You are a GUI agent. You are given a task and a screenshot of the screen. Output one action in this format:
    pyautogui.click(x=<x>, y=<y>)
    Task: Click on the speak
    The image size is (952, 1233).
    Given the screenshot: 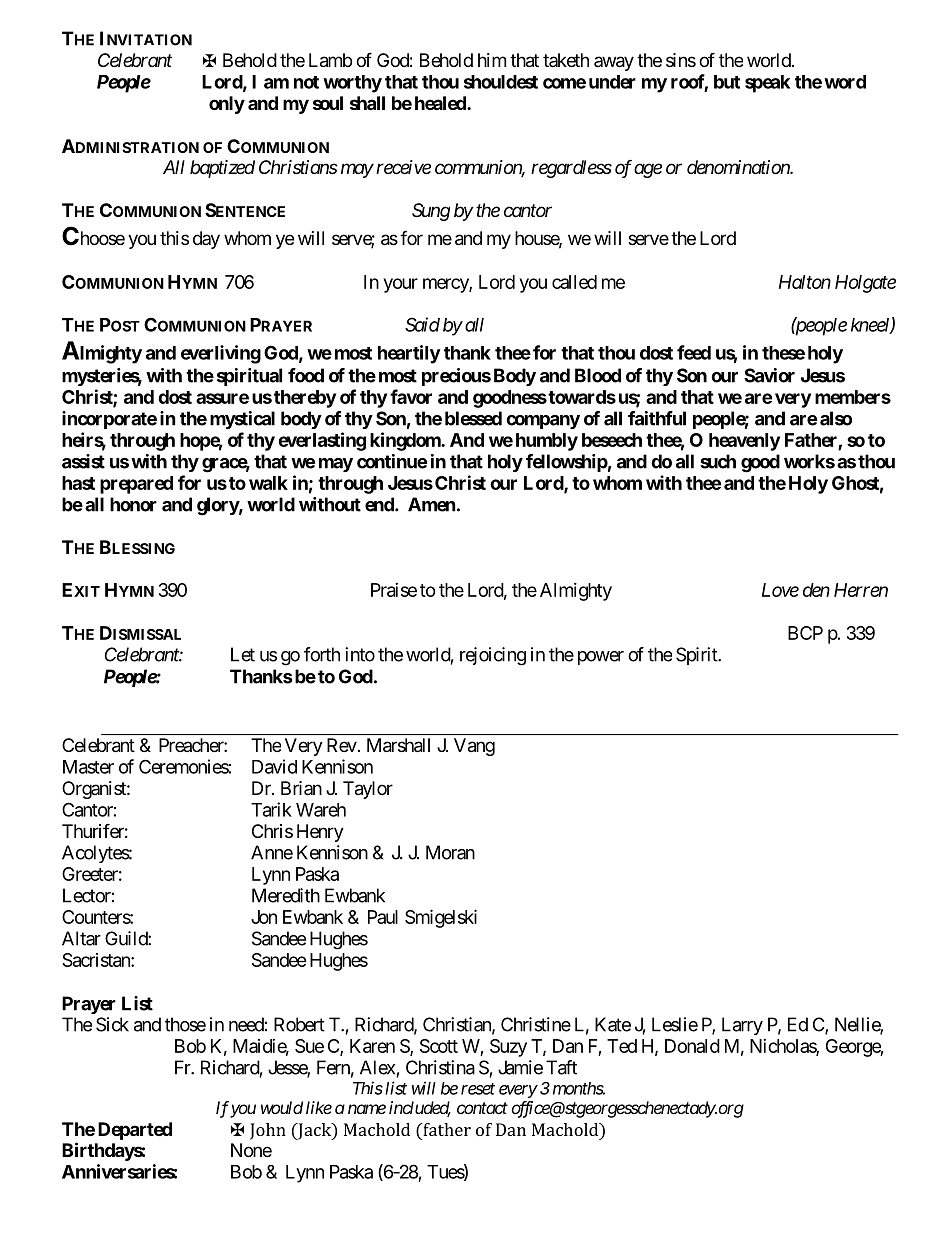 What is the action you would take?
    pyautogui.click(x=767, y=84)
